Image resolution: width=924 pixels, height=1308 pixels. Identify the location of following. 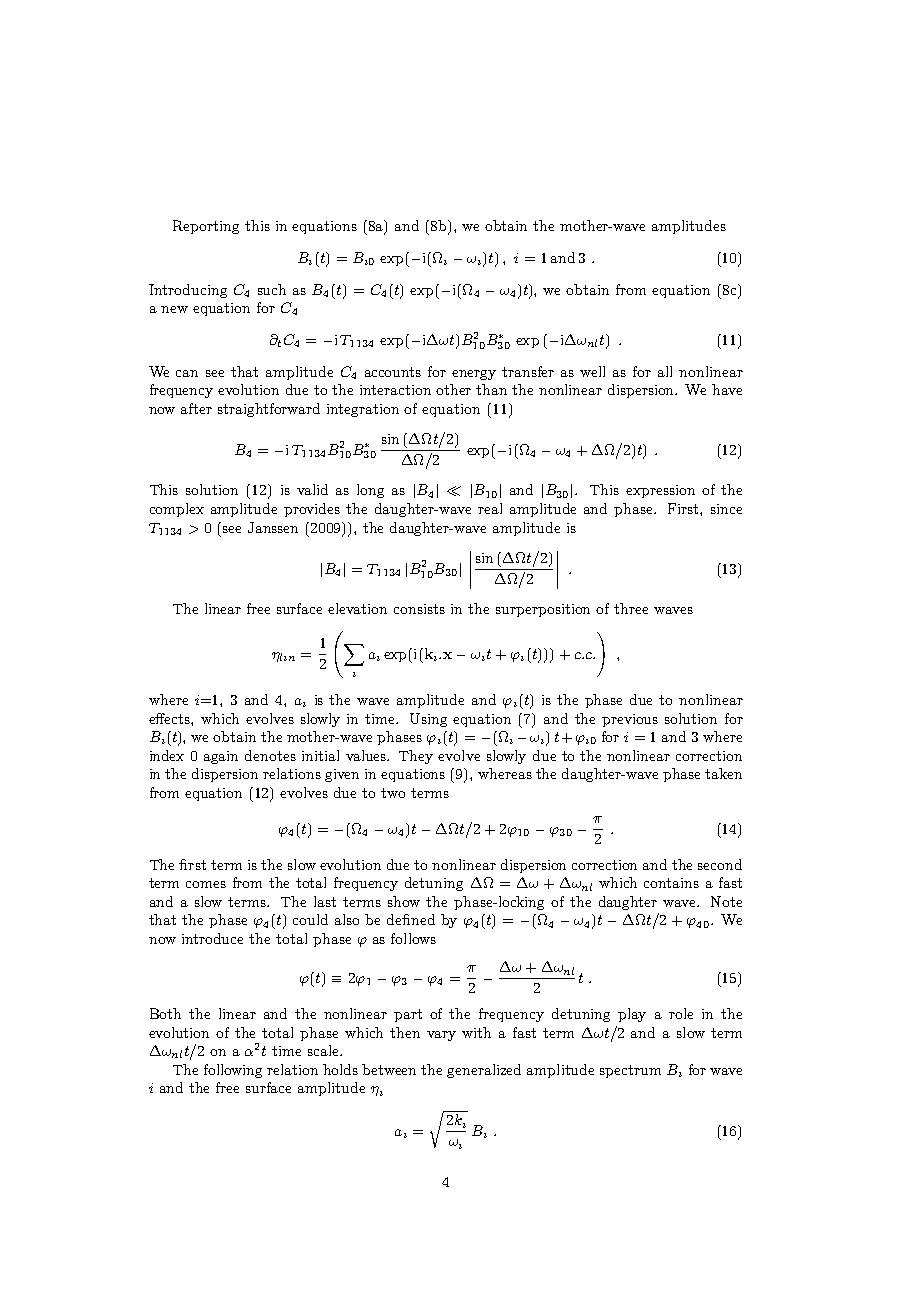
(233, 1071).
